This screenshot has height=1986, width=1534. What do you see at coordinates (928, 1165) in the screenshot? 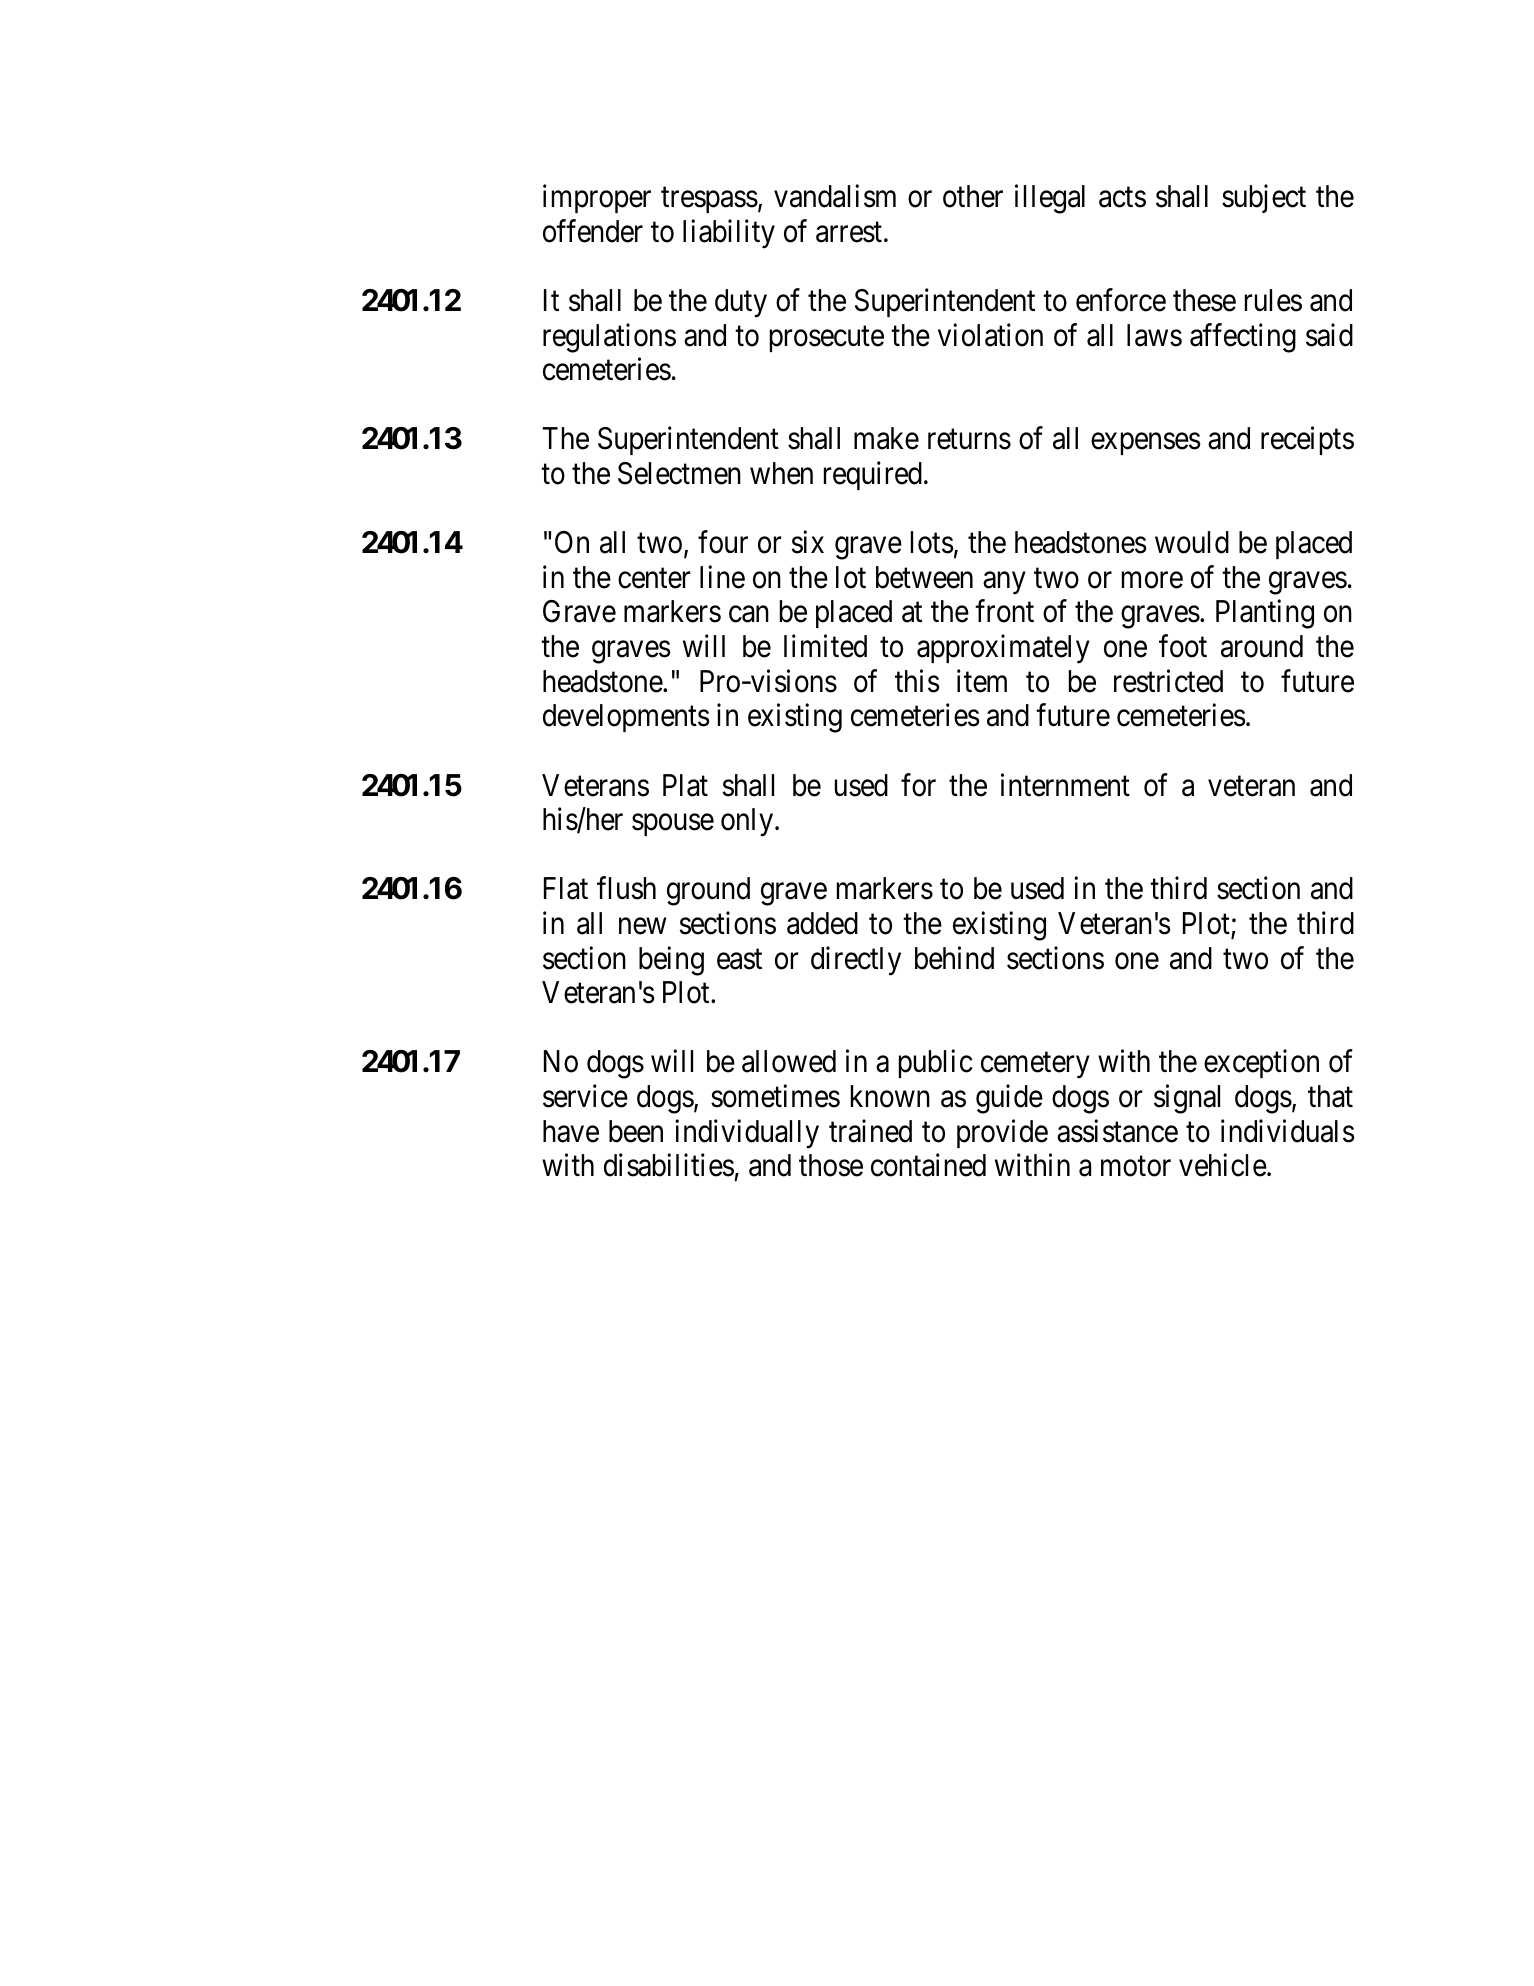
I see `contained` at bounding box center [928, 1165].
